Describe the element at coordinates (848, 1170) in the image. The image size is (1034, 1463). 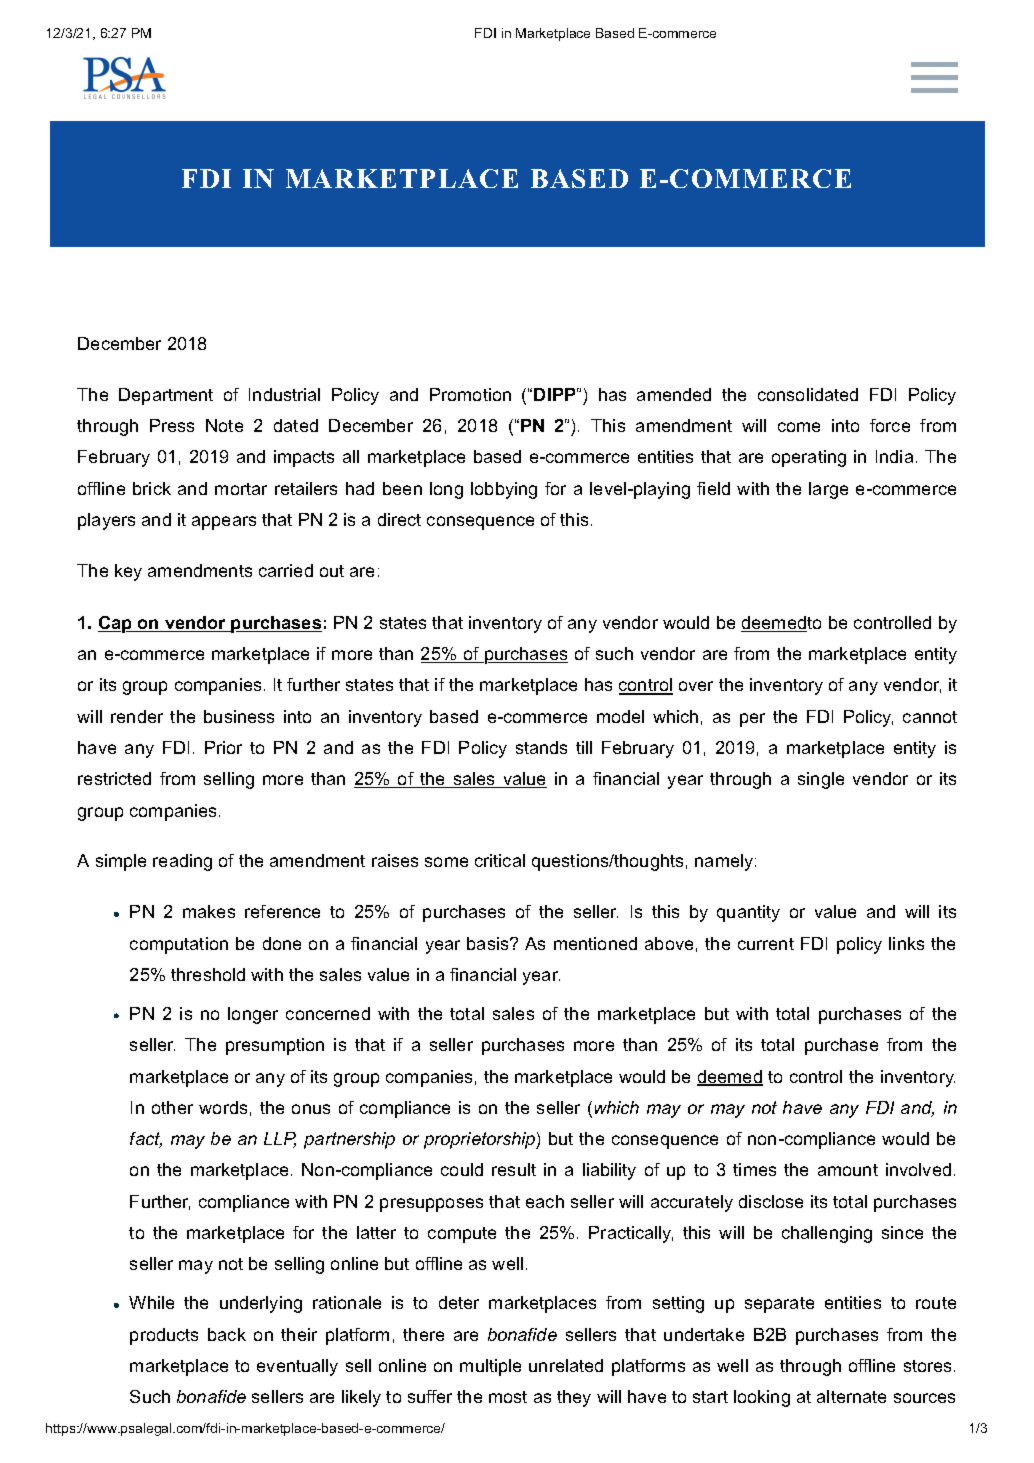
I see `amount` at that location.
